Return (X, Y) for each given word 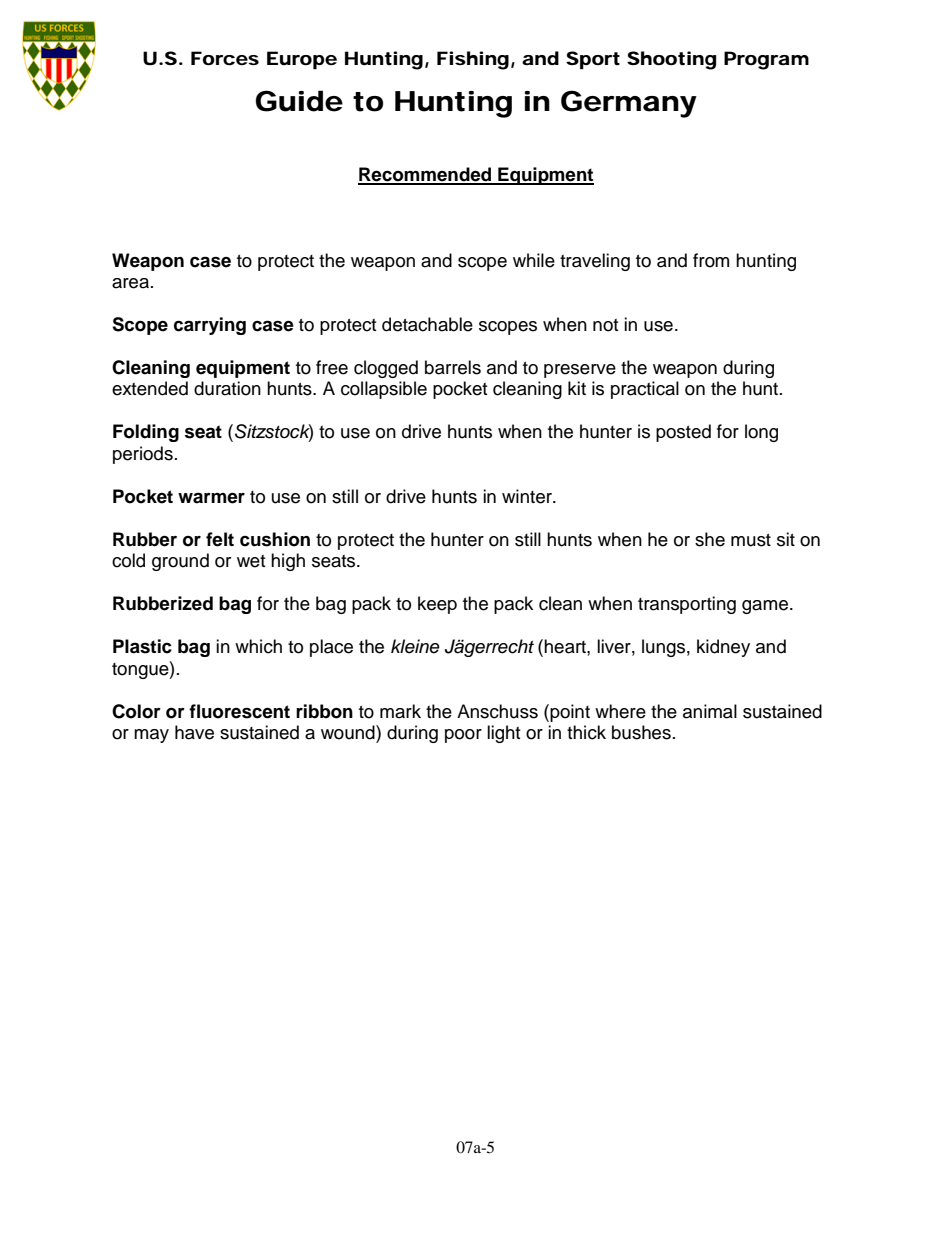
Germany (629, 104)
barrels (453, 367)
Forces (225, 58)
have (194, 732)
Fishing (473, 60)
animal (710, 711)
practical (645, 390)
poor (463, 736)
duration (227, 388)
